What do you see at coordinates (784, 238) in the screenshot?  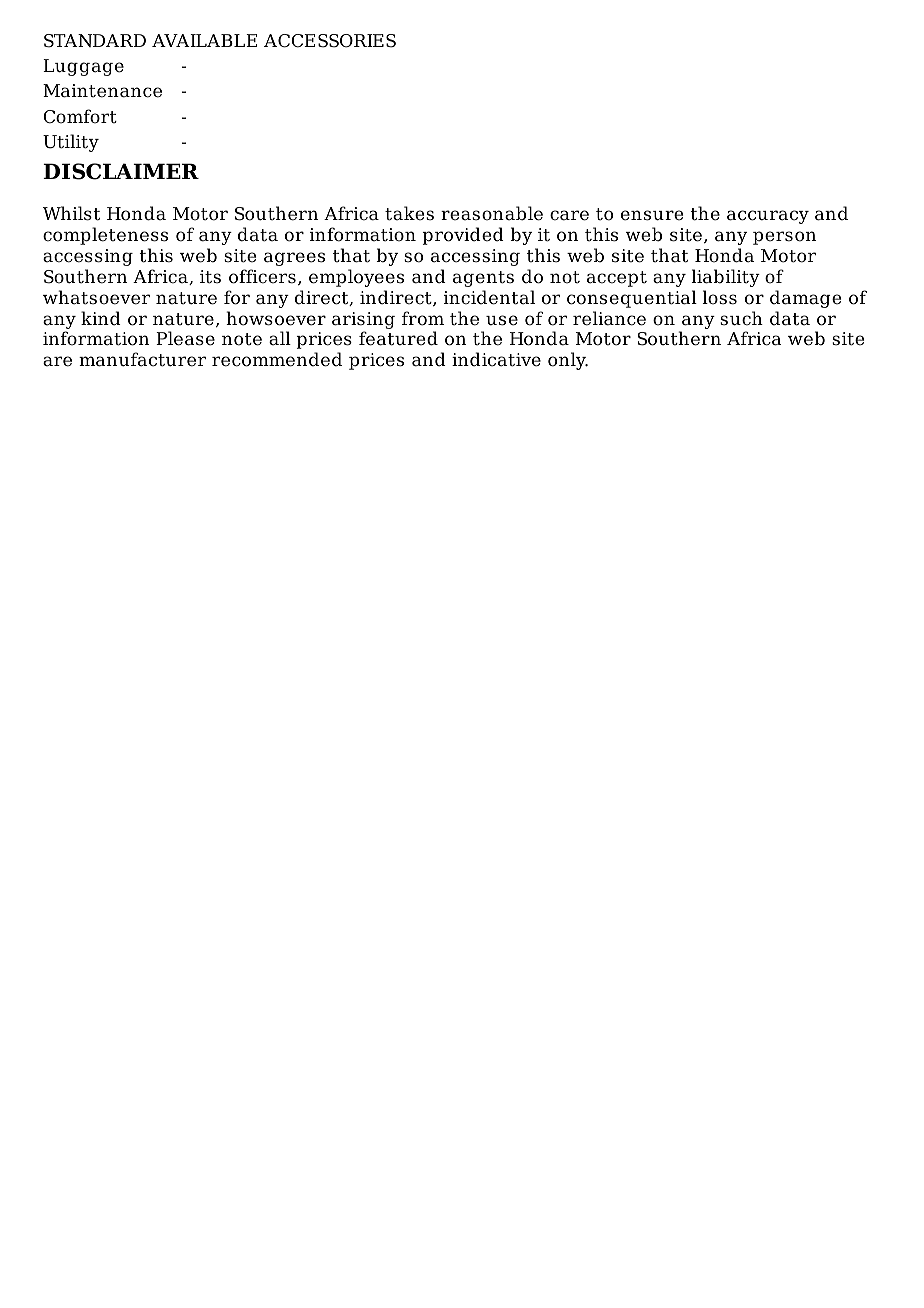 I see `person` at bounding box center [784, 238].
